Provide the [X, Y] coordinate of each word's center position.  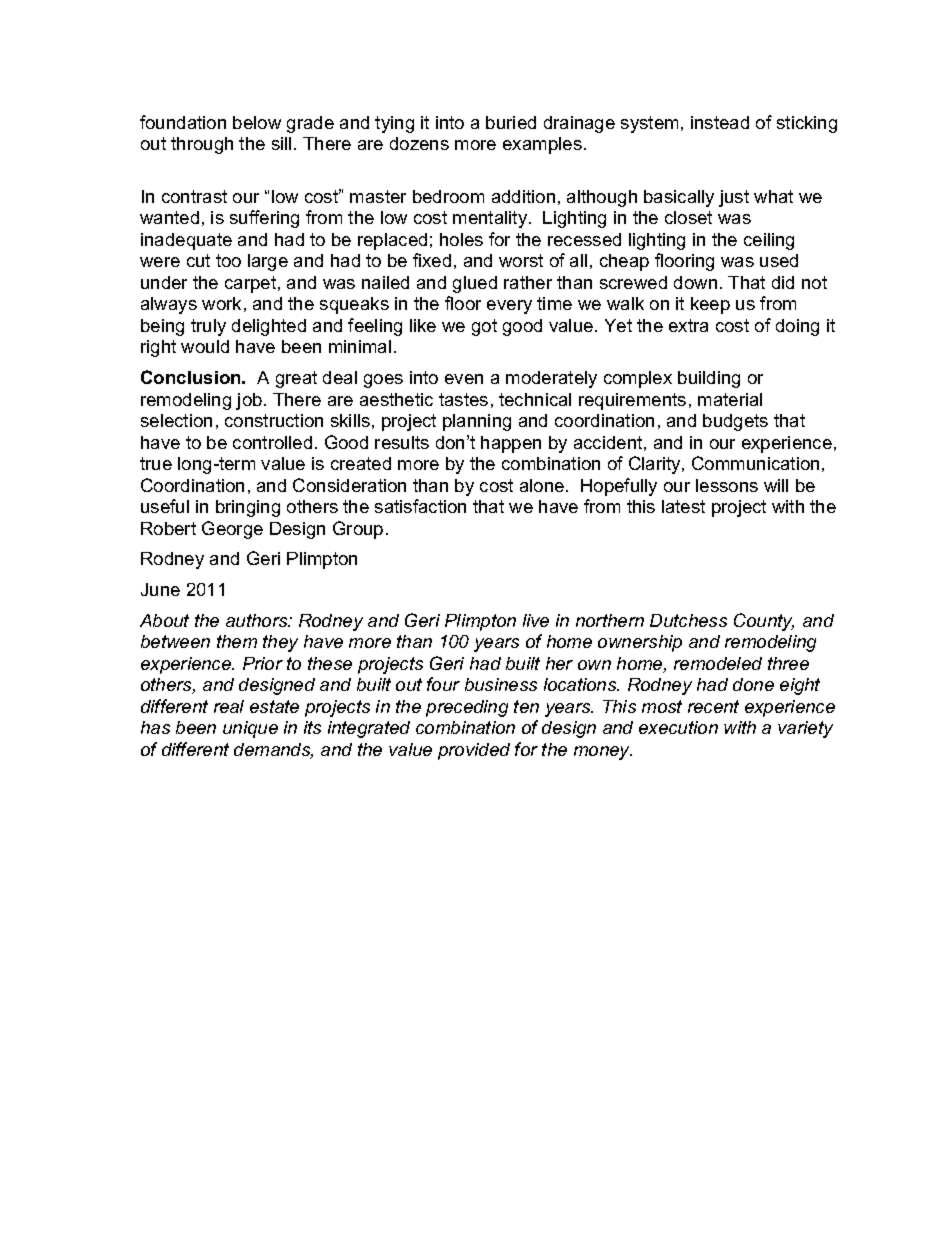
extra [688, 325]
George [232, 530]
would [205, 346]
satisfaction [420, 506]
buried [511, 122]
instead [720, 122]
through [202, 145]
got [484, 327]
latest [683, 506]
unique [250, 729]
